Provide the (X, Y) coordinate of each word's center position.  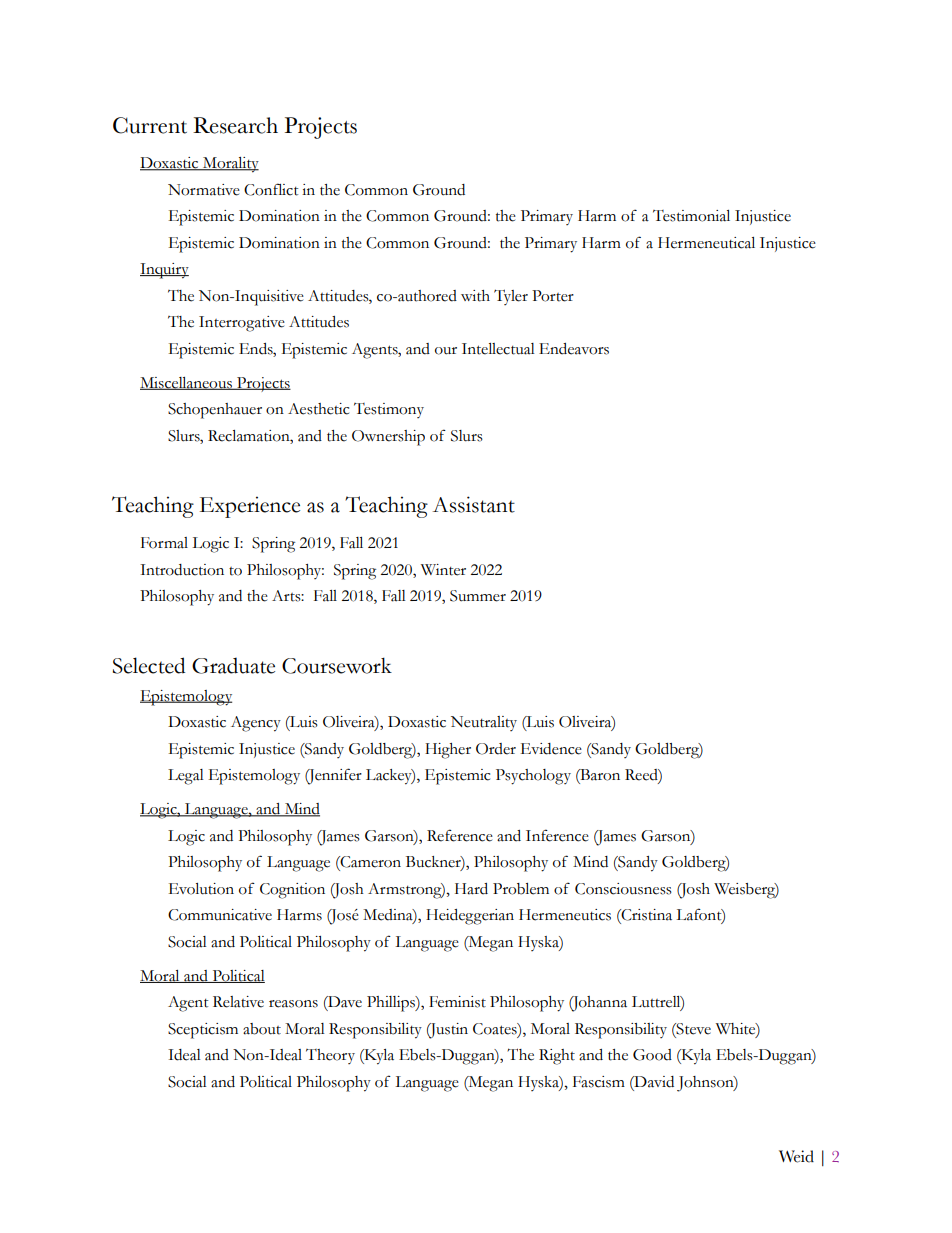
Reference (460, 835)
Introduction (182, 570)
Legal (186, 777)
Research (235, 125)
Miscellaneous (187, 383)
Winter (443, 570)
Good (652, 1055)
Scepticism (203, 1031)
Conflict (271, 189)
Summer (478, 596)
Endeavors (574, 349)
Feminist (457, 1002)
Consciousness (623, 889)
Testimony (389, 410)
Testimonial (691, 216)
